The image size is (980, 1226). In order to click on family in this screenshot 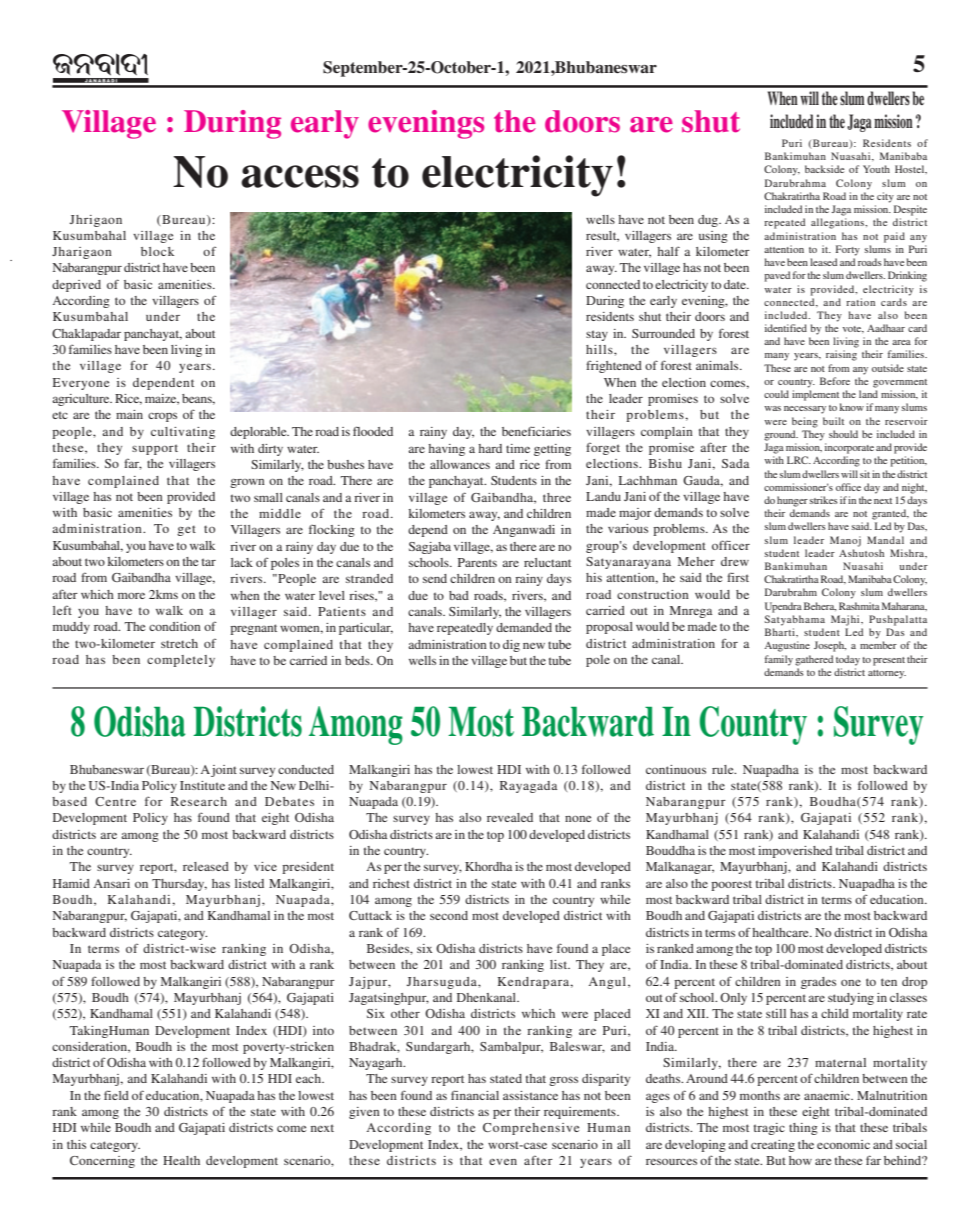, I will do `click(779, 660)`.
